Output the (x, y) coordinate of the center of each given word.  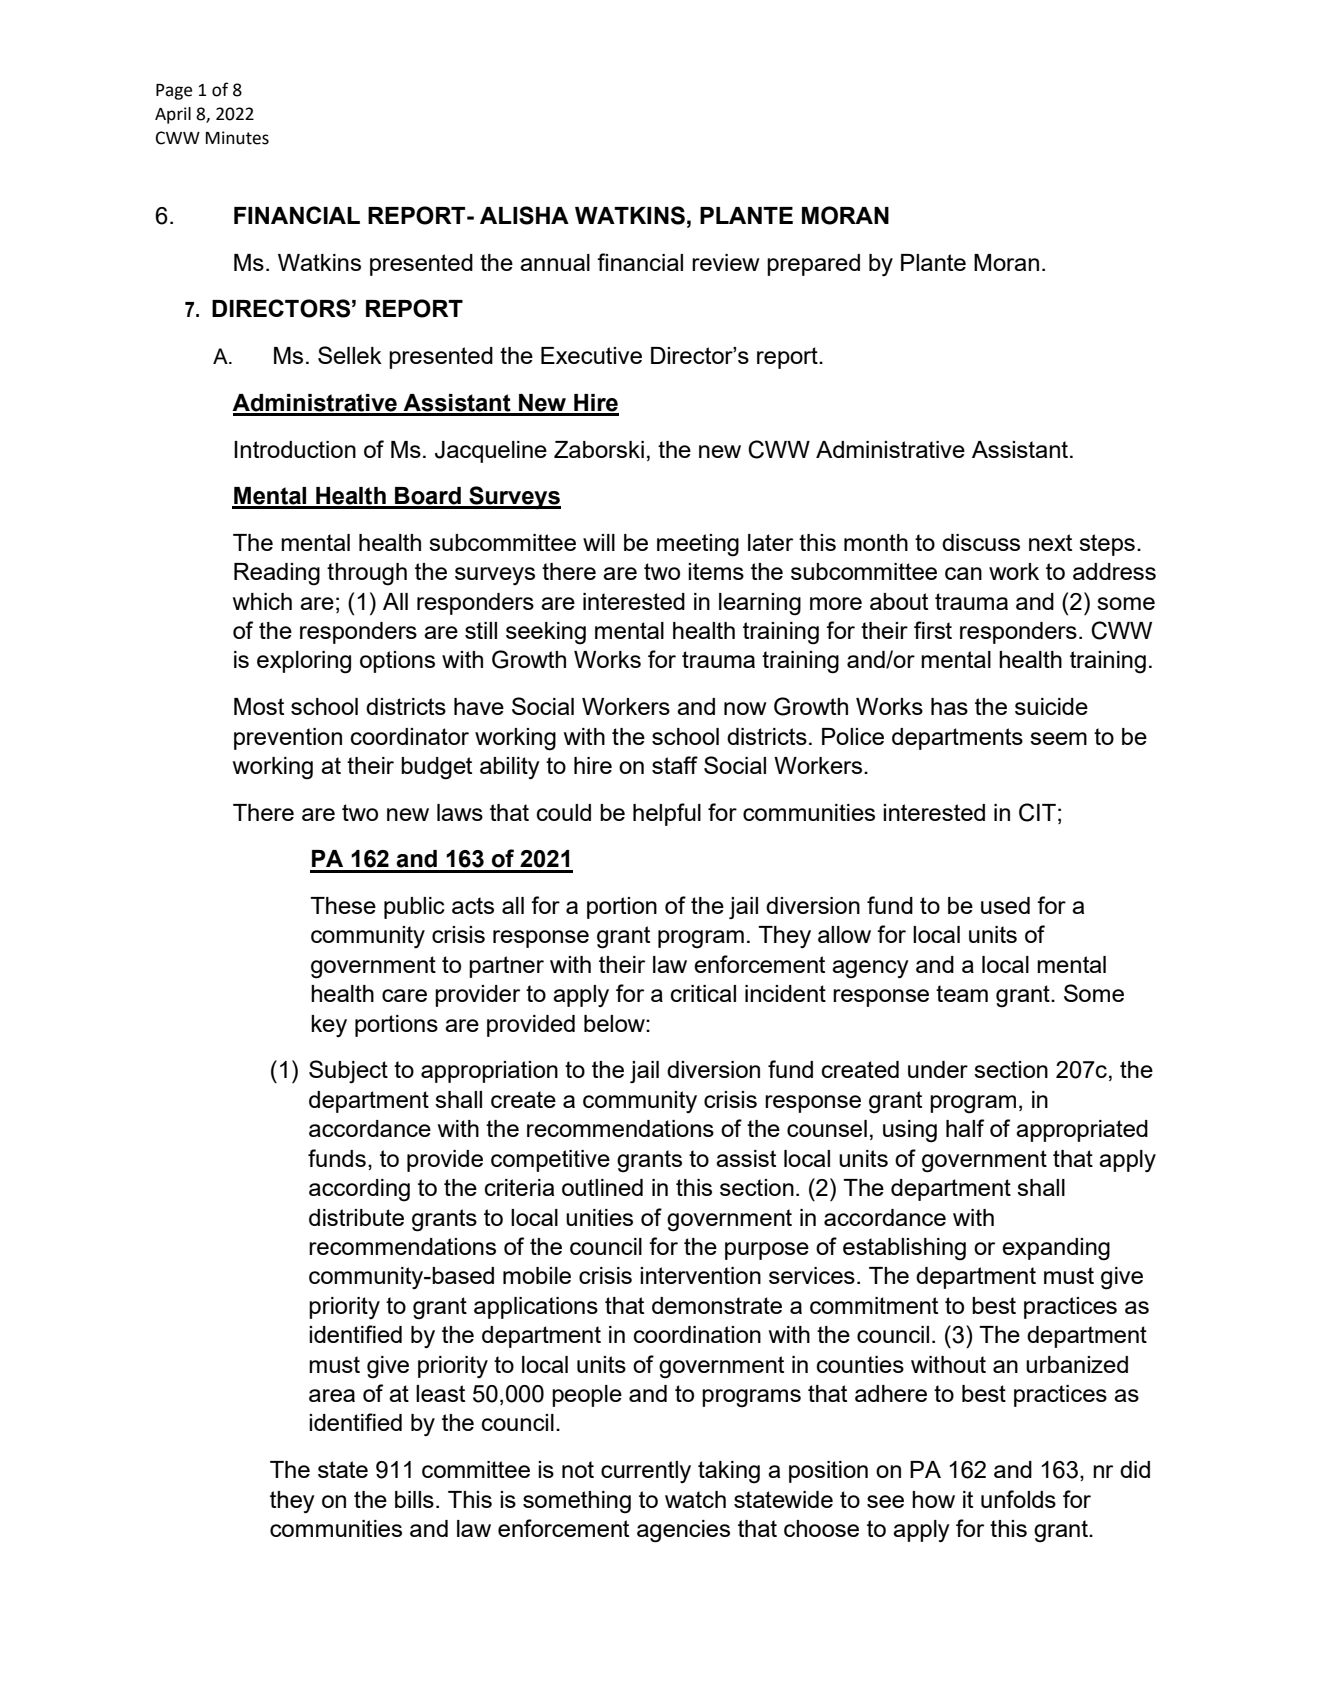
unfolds (1018, 1499)
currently (646, 1472)
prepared (813, 265)
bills (414, 1499)
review (726, 262)
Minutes (237, 138)
